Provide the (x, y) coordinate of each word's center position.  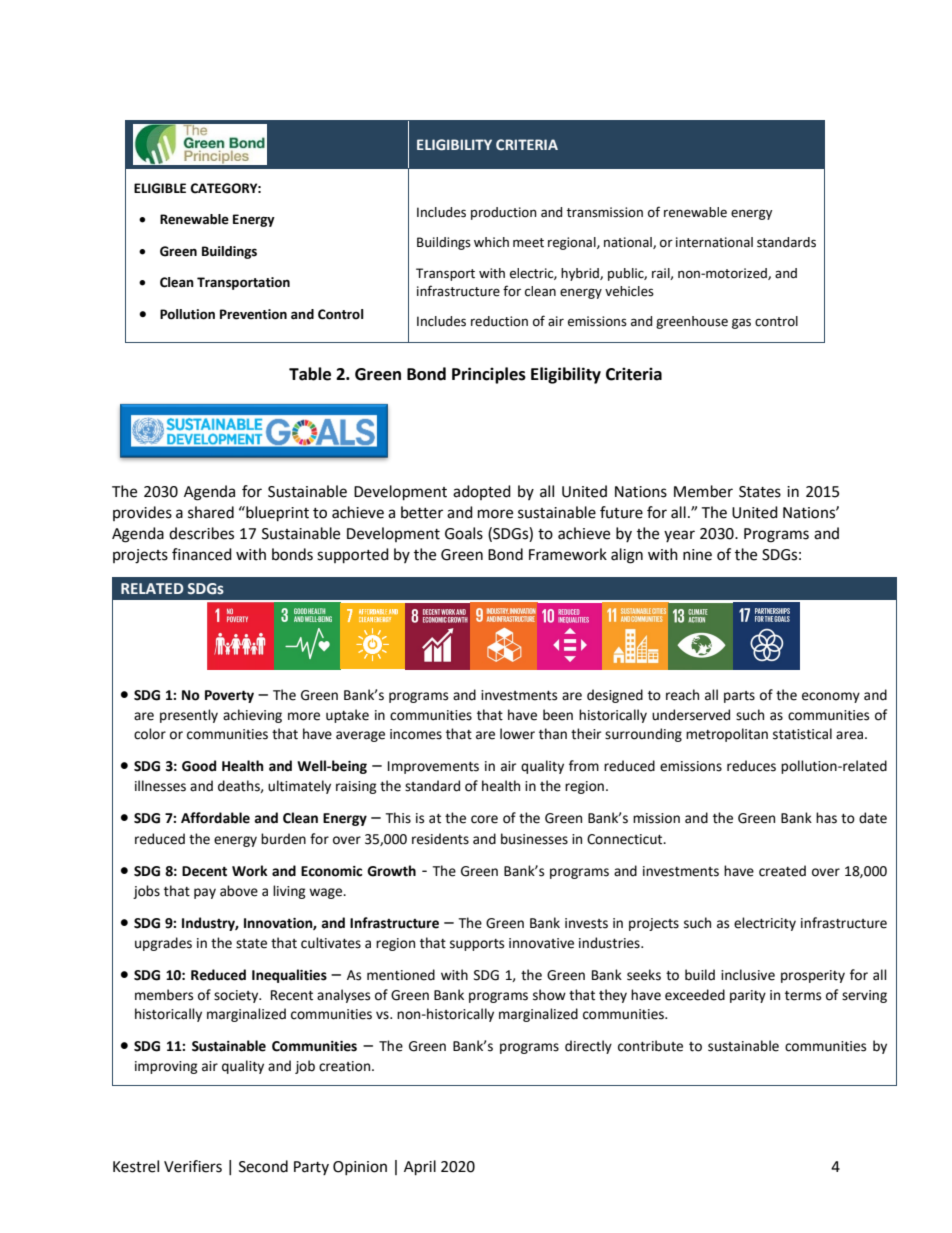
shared (211, 512)
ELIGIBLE (160, 188)
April (420, 1168)
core (484, 819)
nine (697, 555)
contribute (650, 1046)
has (826, 818)
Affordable (215, 818)
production (504, 213)
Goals (464, 533)
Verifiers (193, 1166)
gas (741, 323)
